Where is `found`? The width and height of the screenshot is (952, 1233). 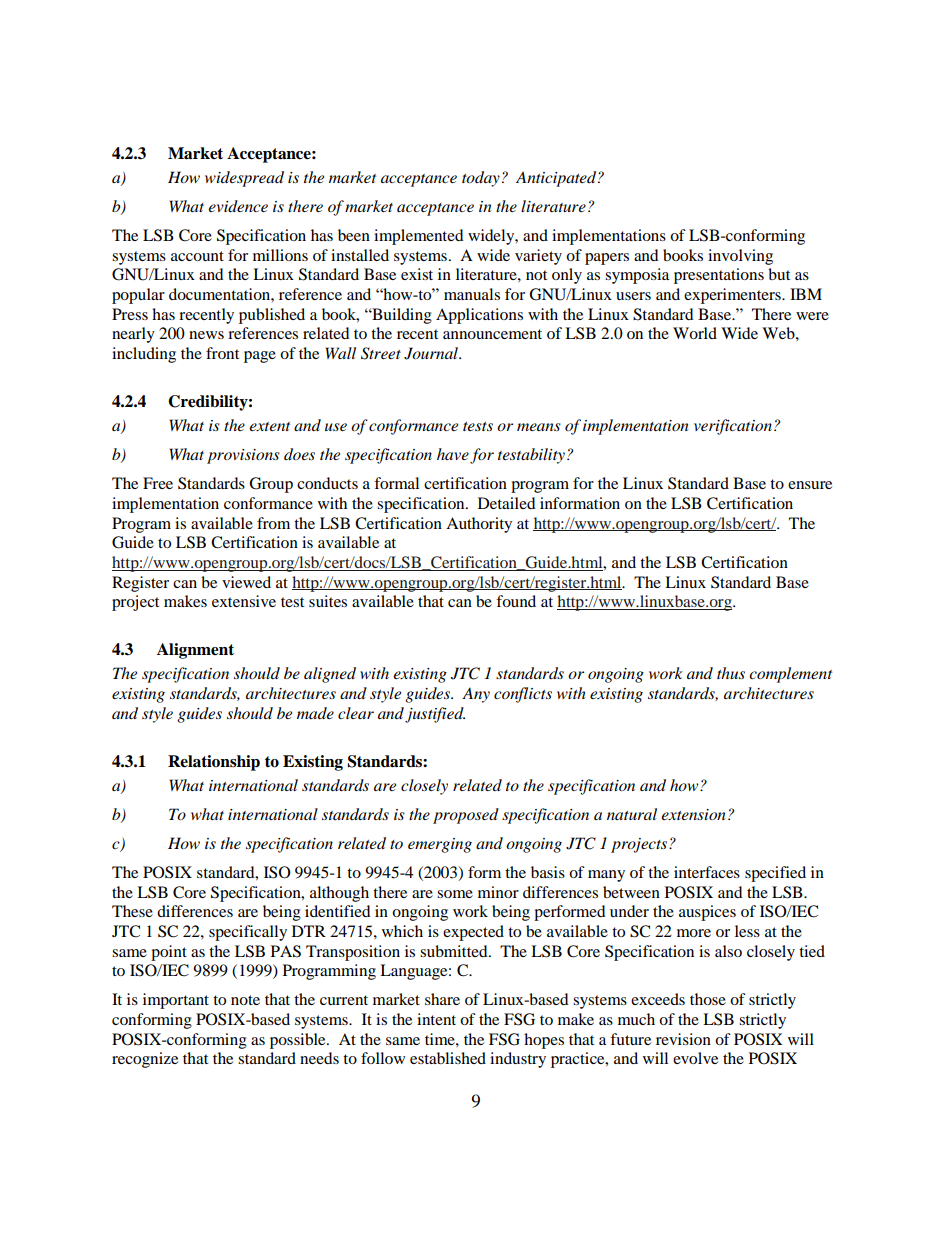 found is located at coordinates (516, 601).
